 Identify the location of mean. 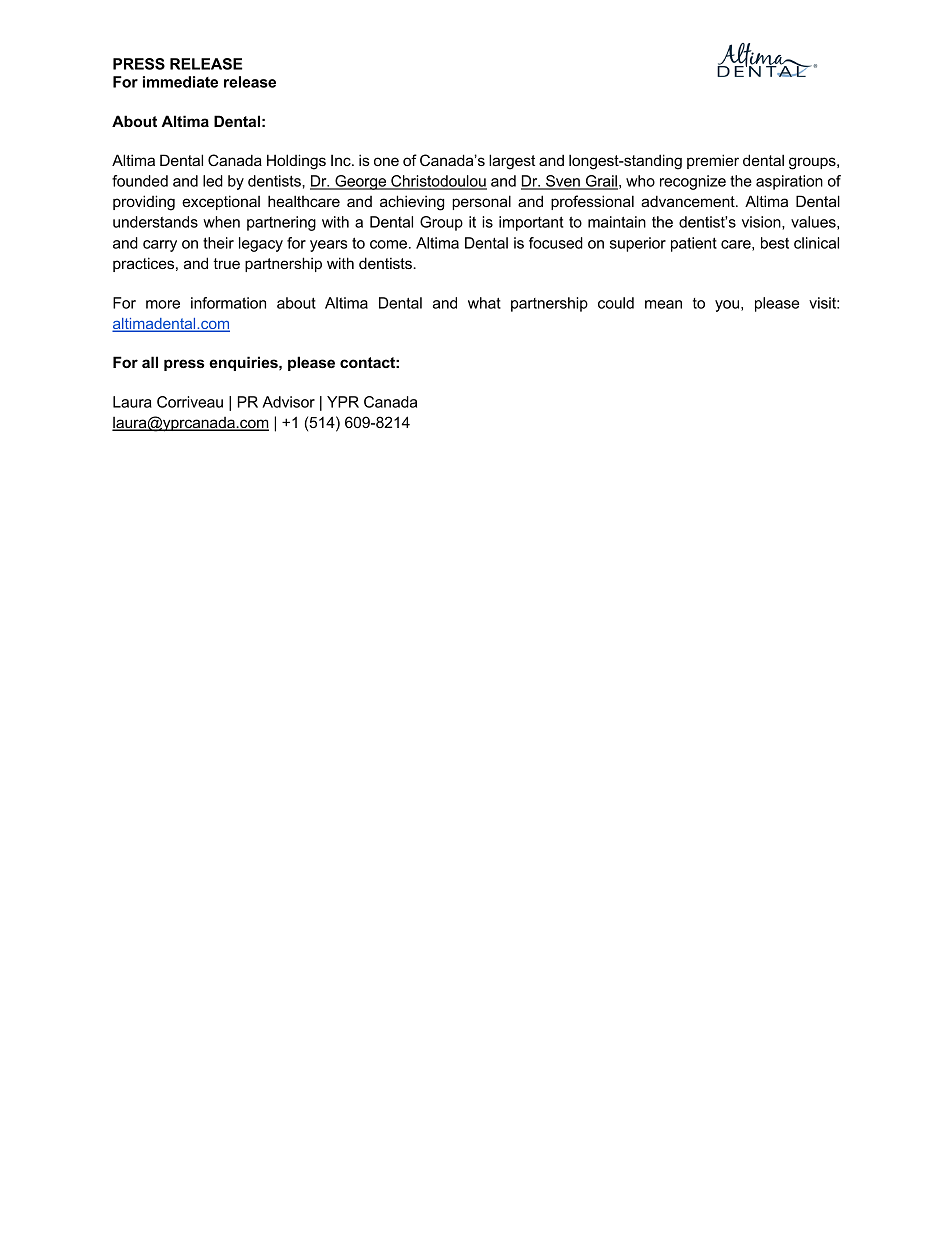
(663, 304).
